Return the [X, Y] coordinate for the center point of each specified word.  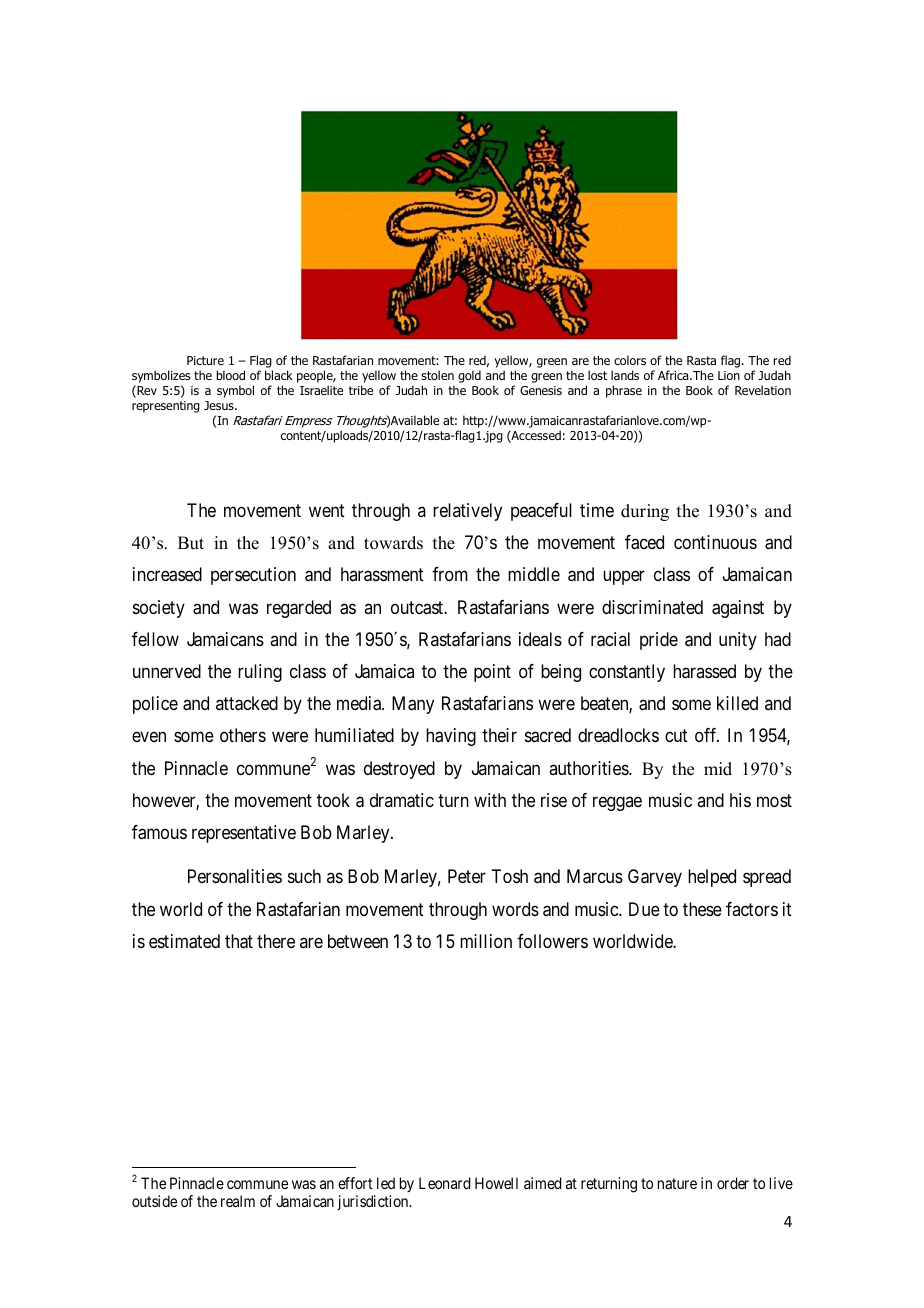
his [740, 800]
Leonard [444, 1183]
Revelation [763, 390]
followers [552, 941]
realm [238, 1201]
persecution [253, 576]
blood [231, 375]
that [239, 941]
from [450, 574]
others [243, 735]
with [490, 800]
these [702, 909]
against [738, 609]
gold [469, 376]
